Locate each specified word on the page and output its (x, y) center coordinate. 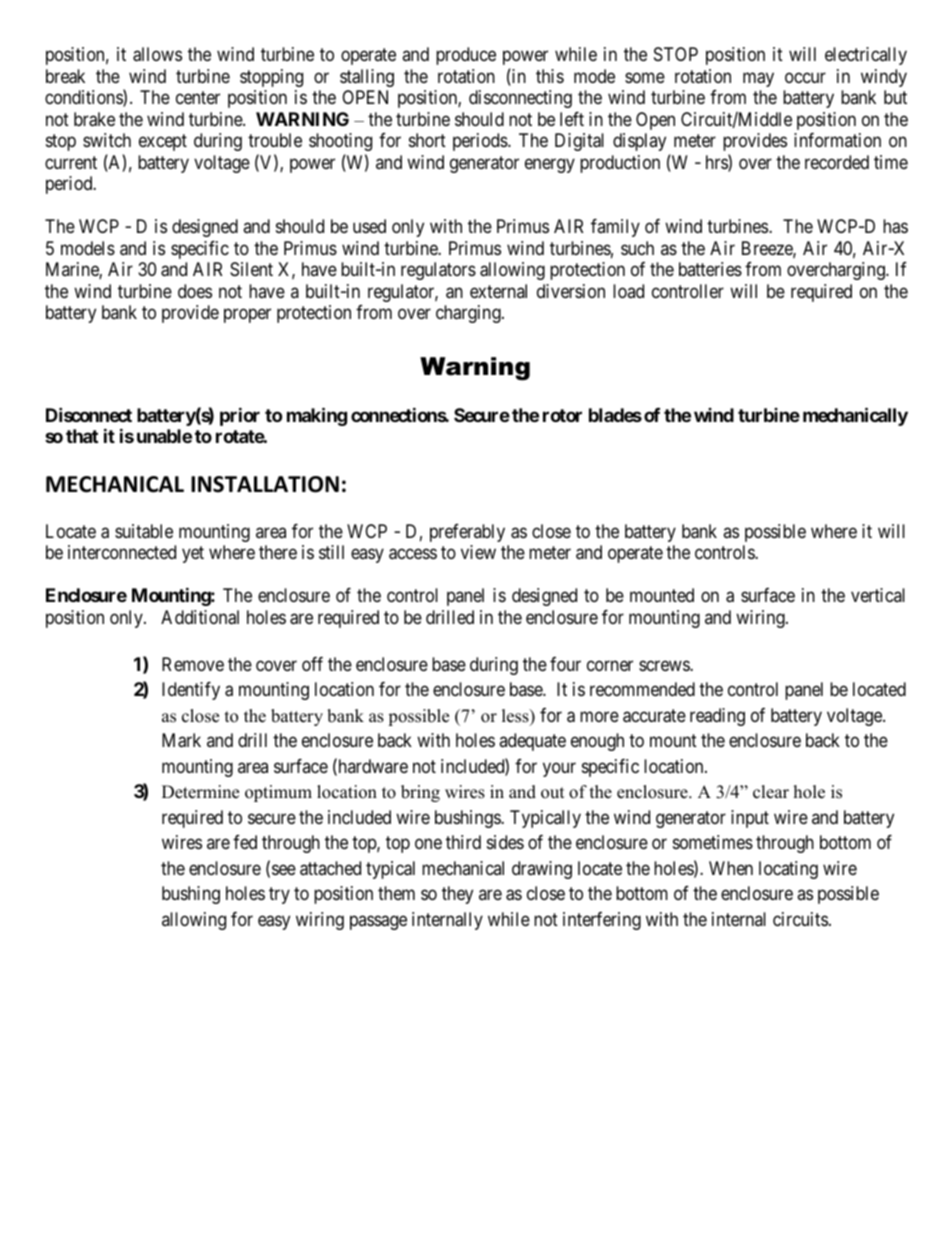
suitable (144, 531)
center (198, 97)
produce (466, 56)
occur (805, 77)
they (457, 895)
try (279, 896)
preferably (467, 533)
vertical (878, 595)
